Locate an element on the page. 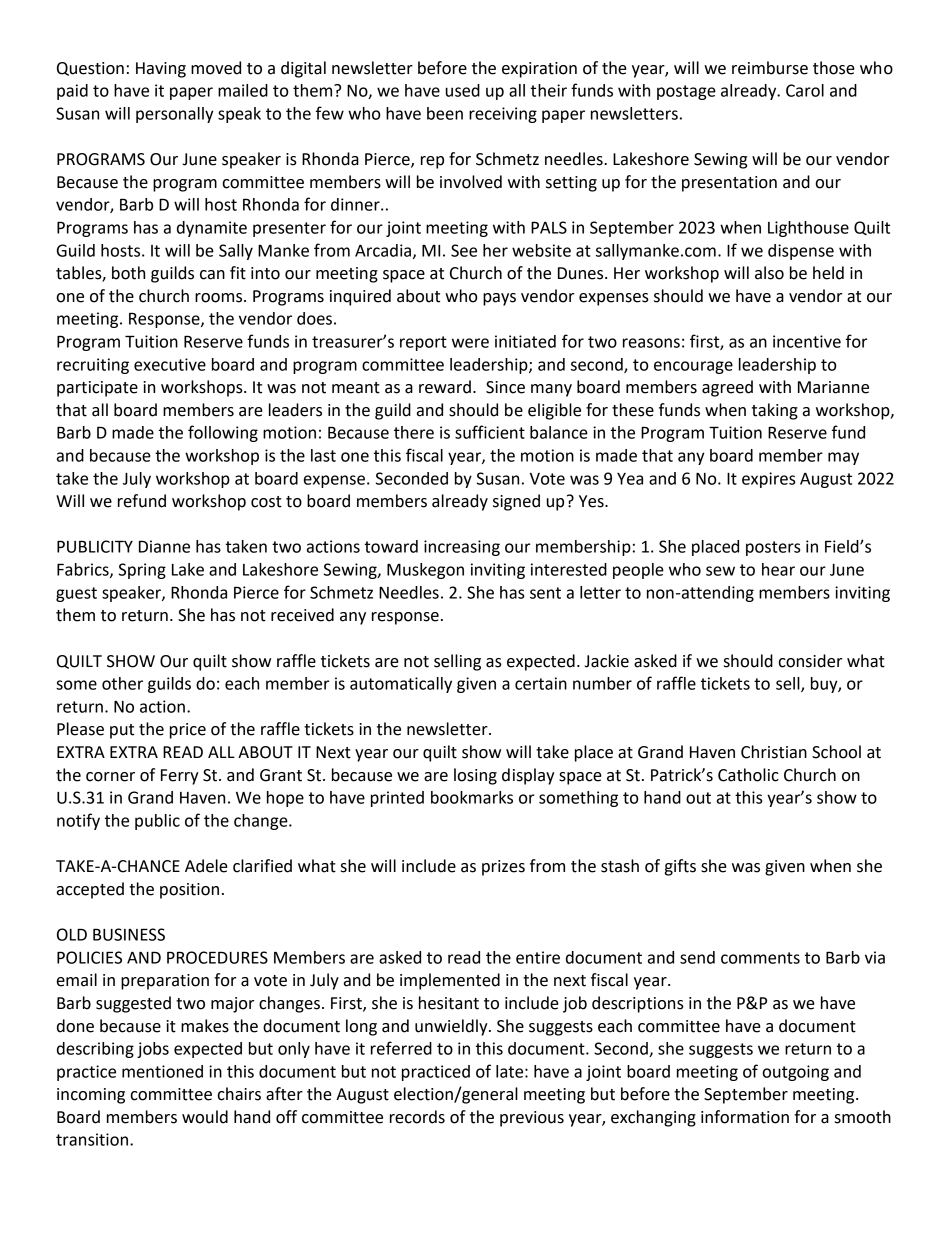 This document has width=952, height=1233. Spring is located at coordinates (142, 571).
